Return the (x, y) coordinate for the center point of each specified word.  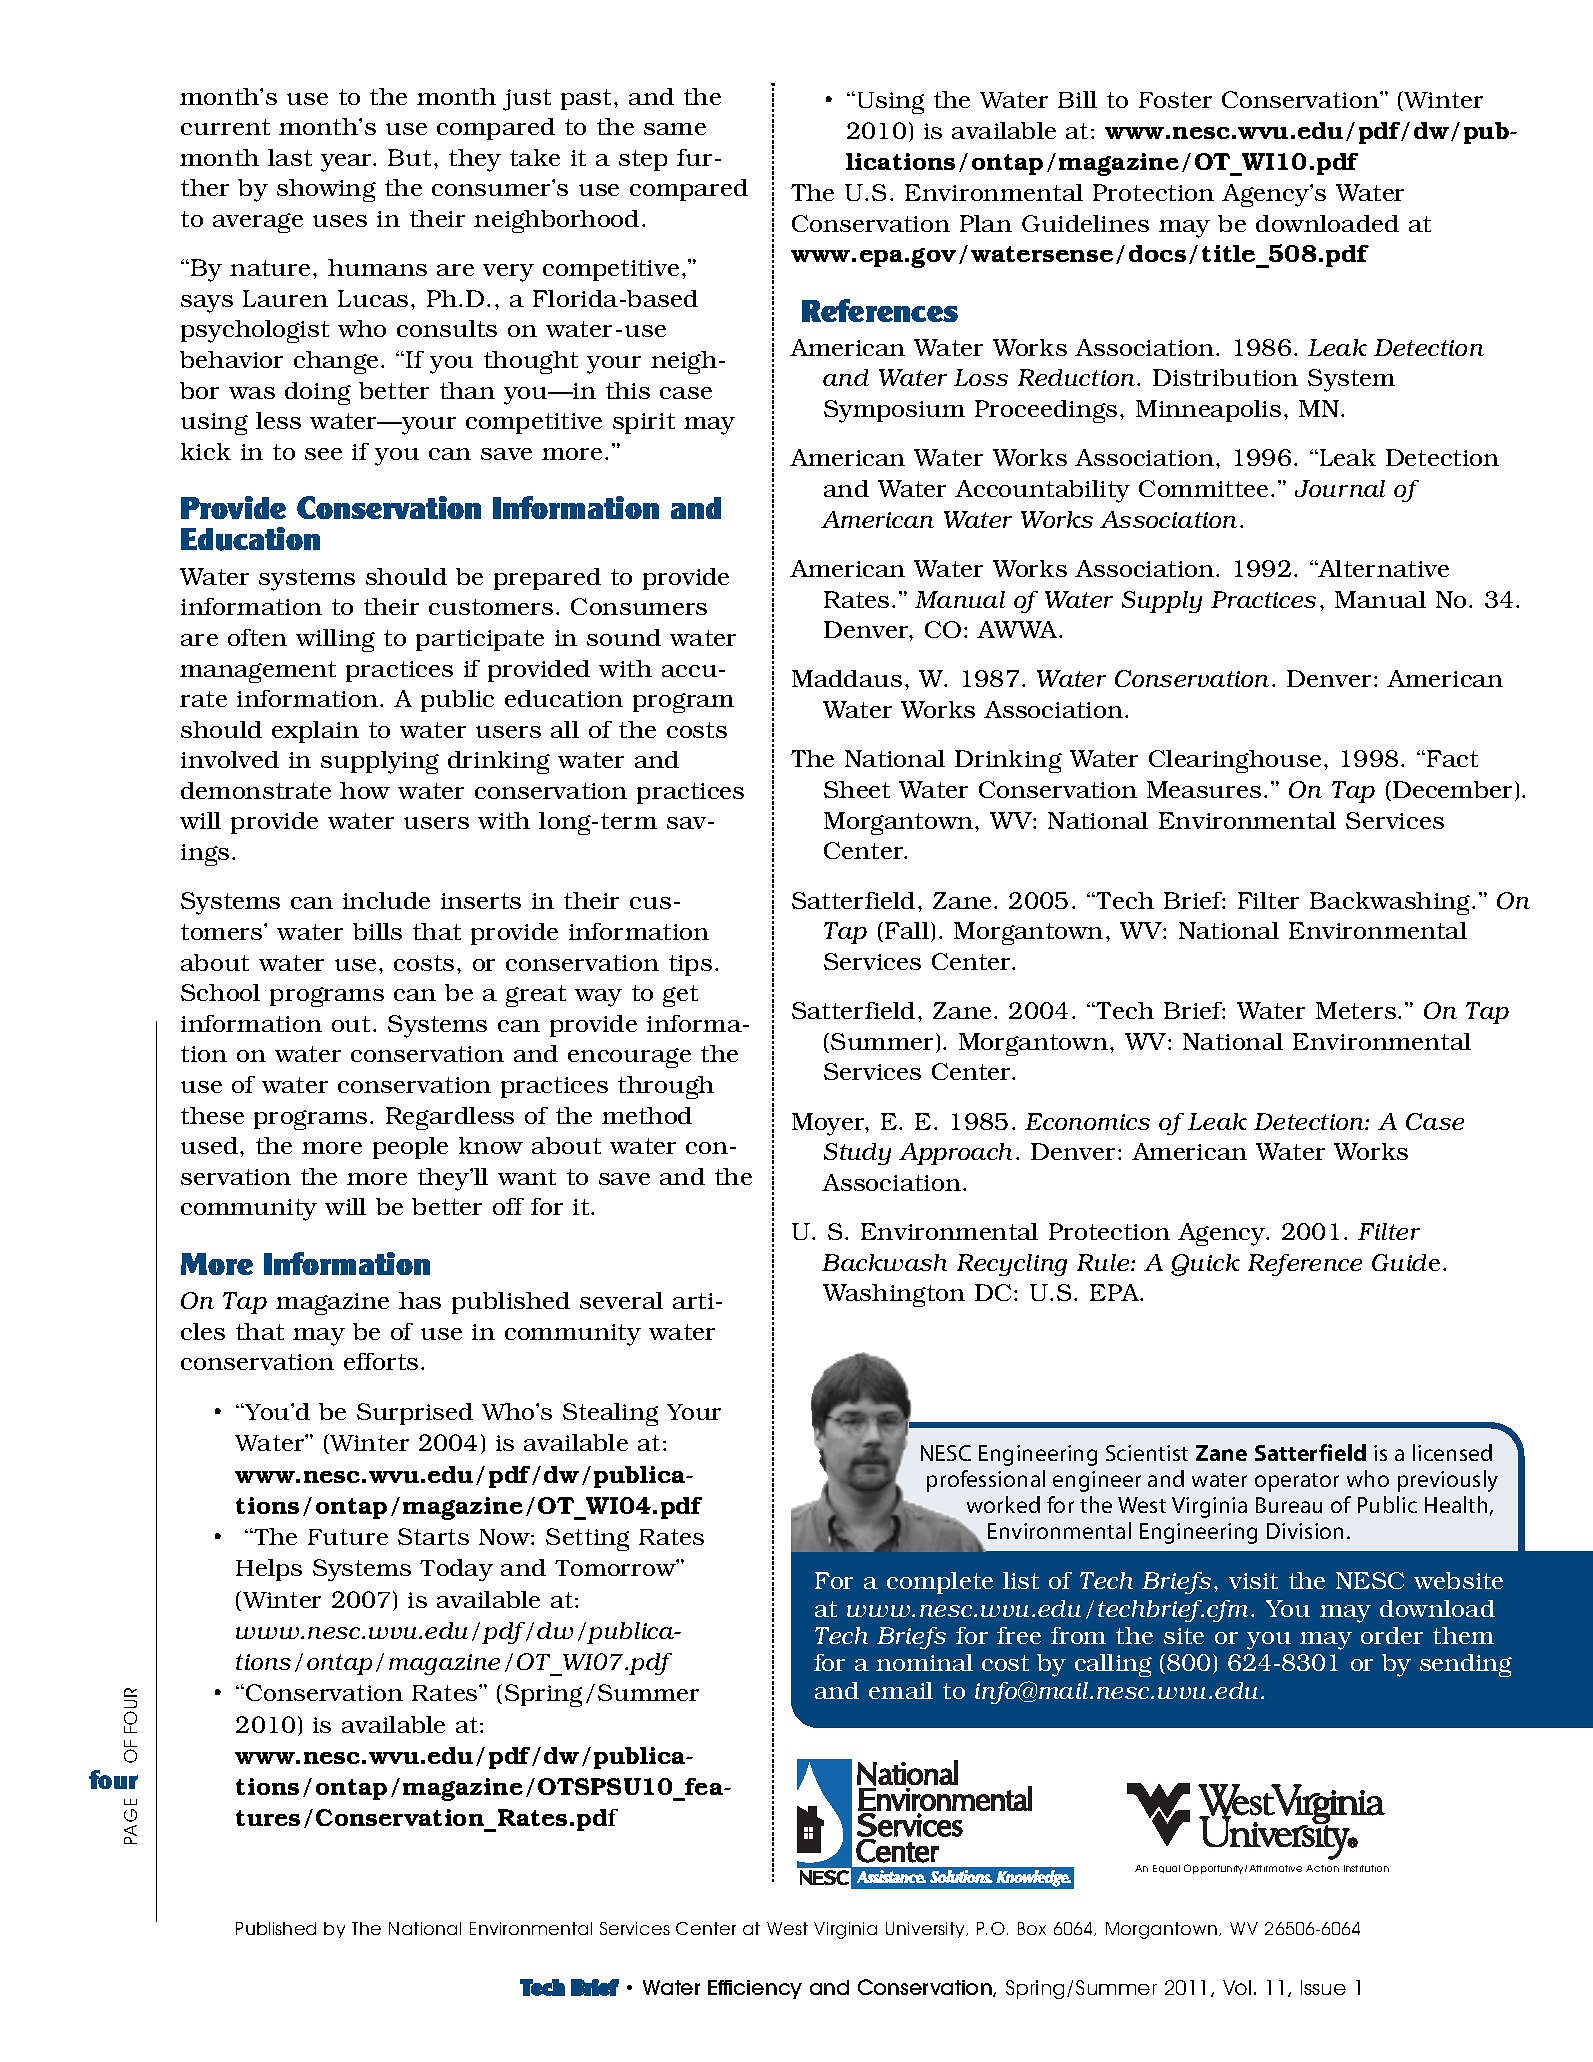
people (410, 1148)
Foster (1175, 100)
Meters (1356, 1010)
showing (326, 190)
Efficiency (755, 1989)
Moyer (829, 1124)
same (675, 129)
